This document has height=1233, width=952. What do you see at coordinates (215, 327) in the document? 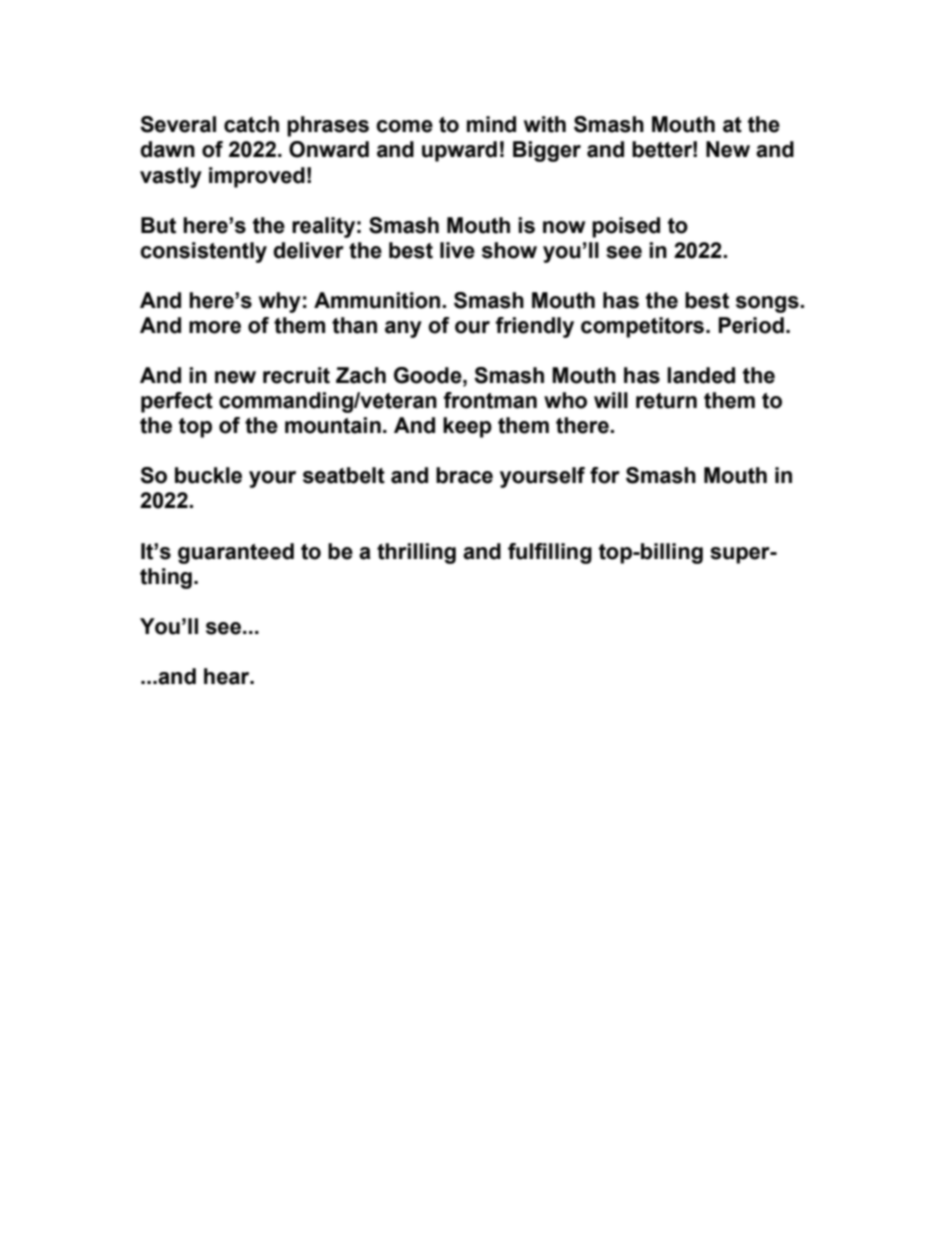
I see `more` at bounding box center [215, 327].
